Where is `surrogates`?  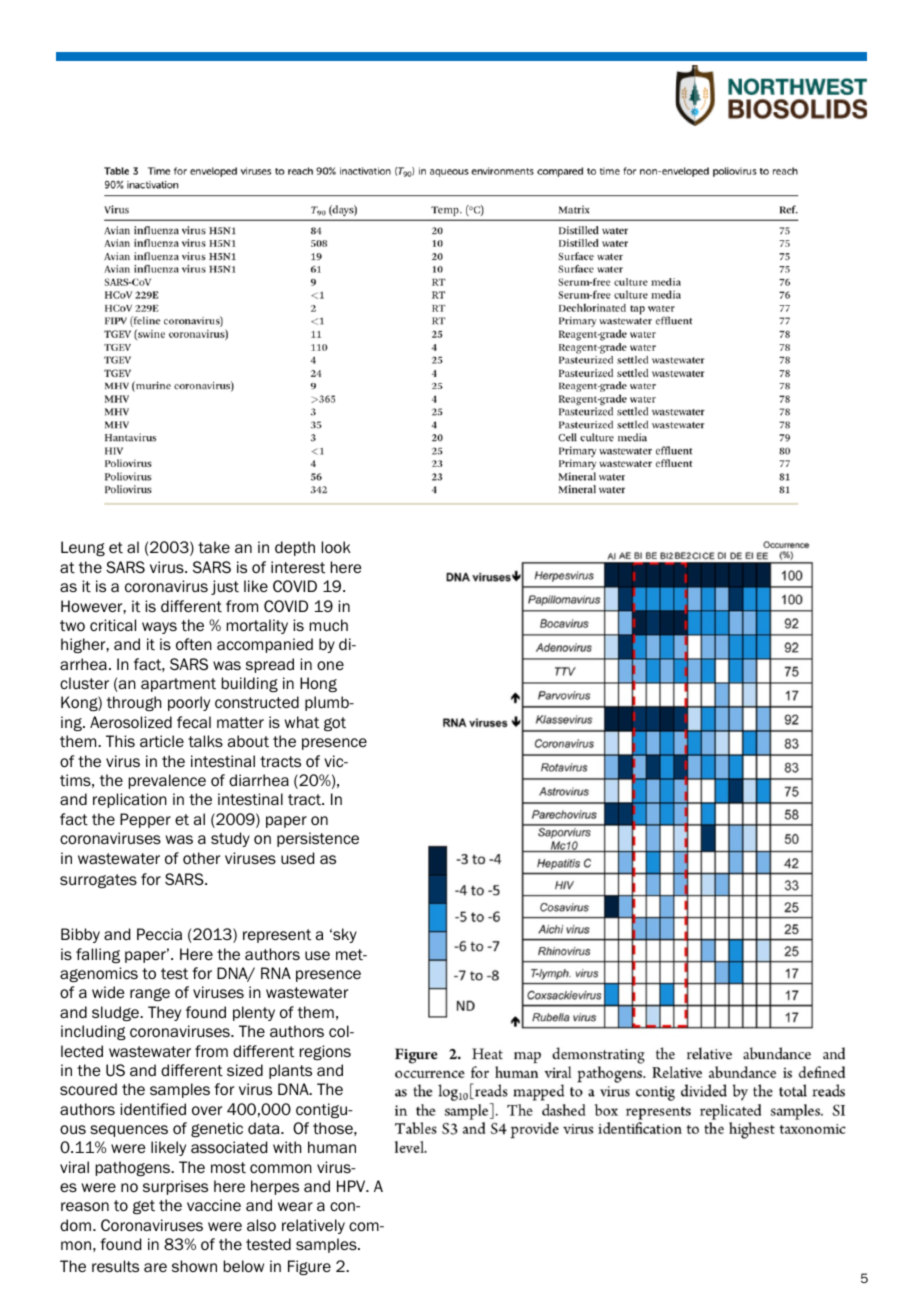 surrogates is located at coordinates (98, 881).
